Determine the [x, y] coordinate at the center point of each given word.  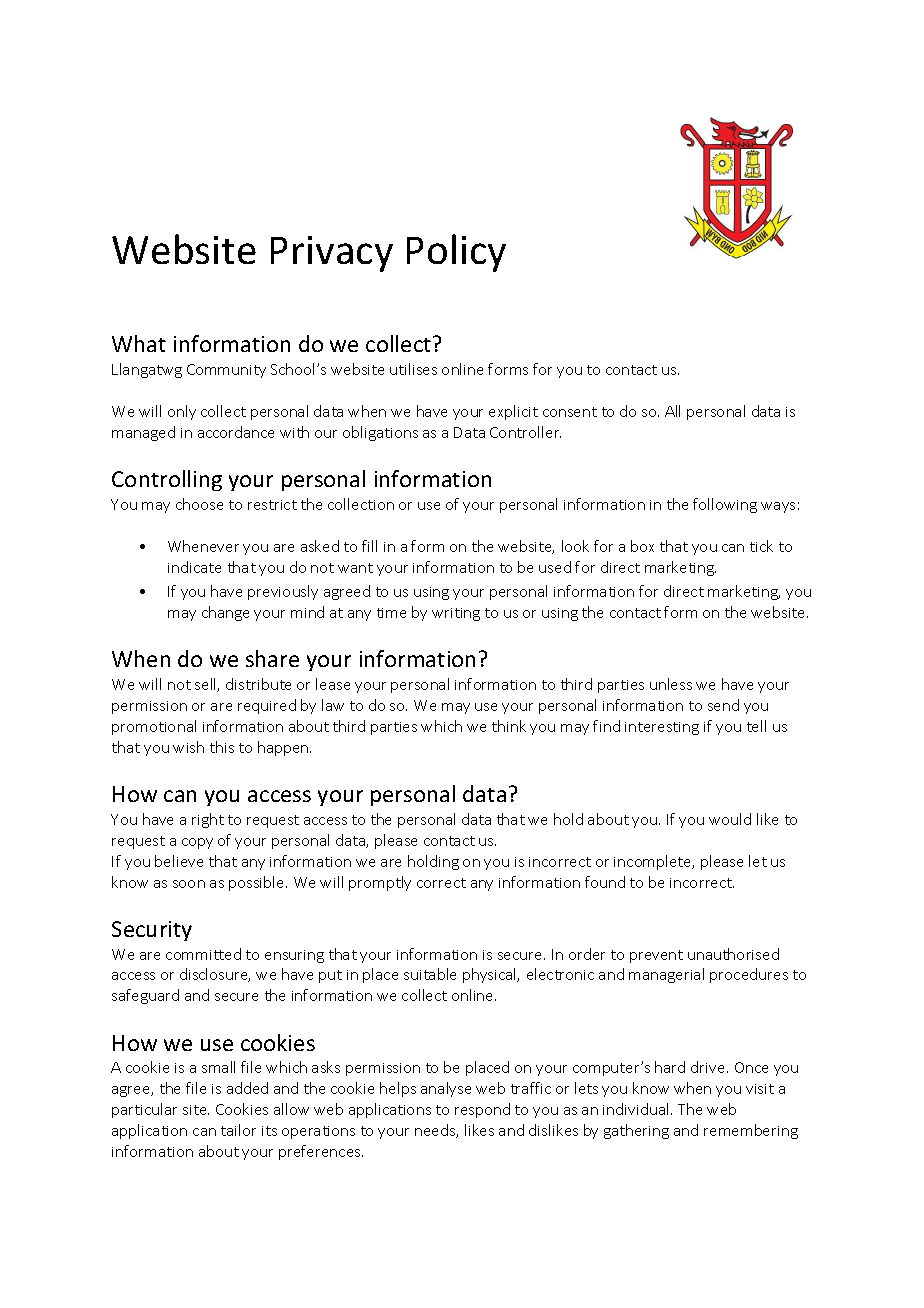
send [723, 705]
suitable [430, 974]
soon [189, 884]
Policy [456, 253]
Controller [525, 432]
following [725, 505]
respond [482, 1110]
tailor [238, 1130]
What [139, 343]
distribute [258, 684]
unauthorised [733, 954]
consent [570, 412]
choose [199, 504]
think [509, 726]
